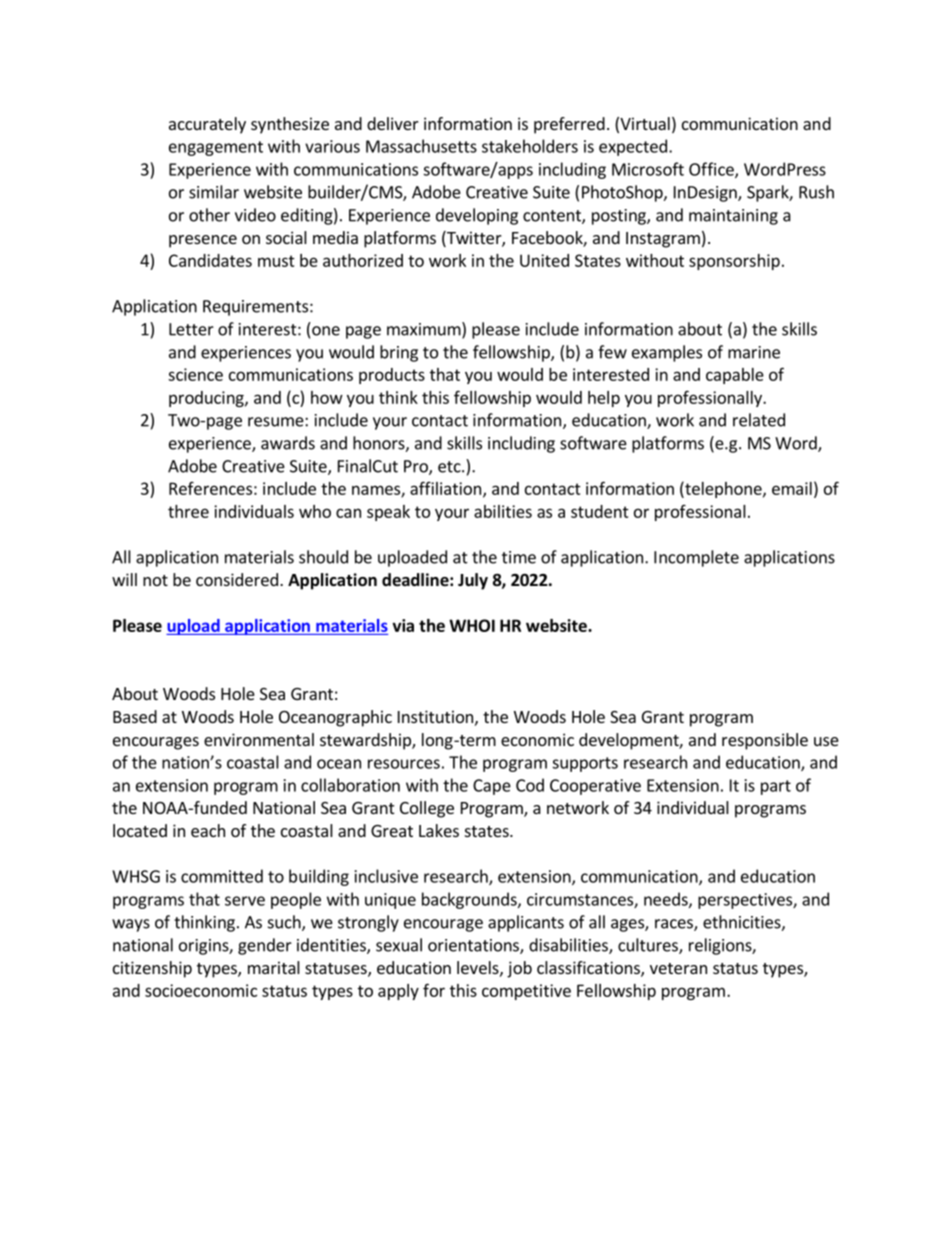 Image resolution: width=952 pixels, height=1233 pixels. What do you see at coordinates (696, 558) in the document?
I see `Incomplete` at bounding box center [696, 558].
